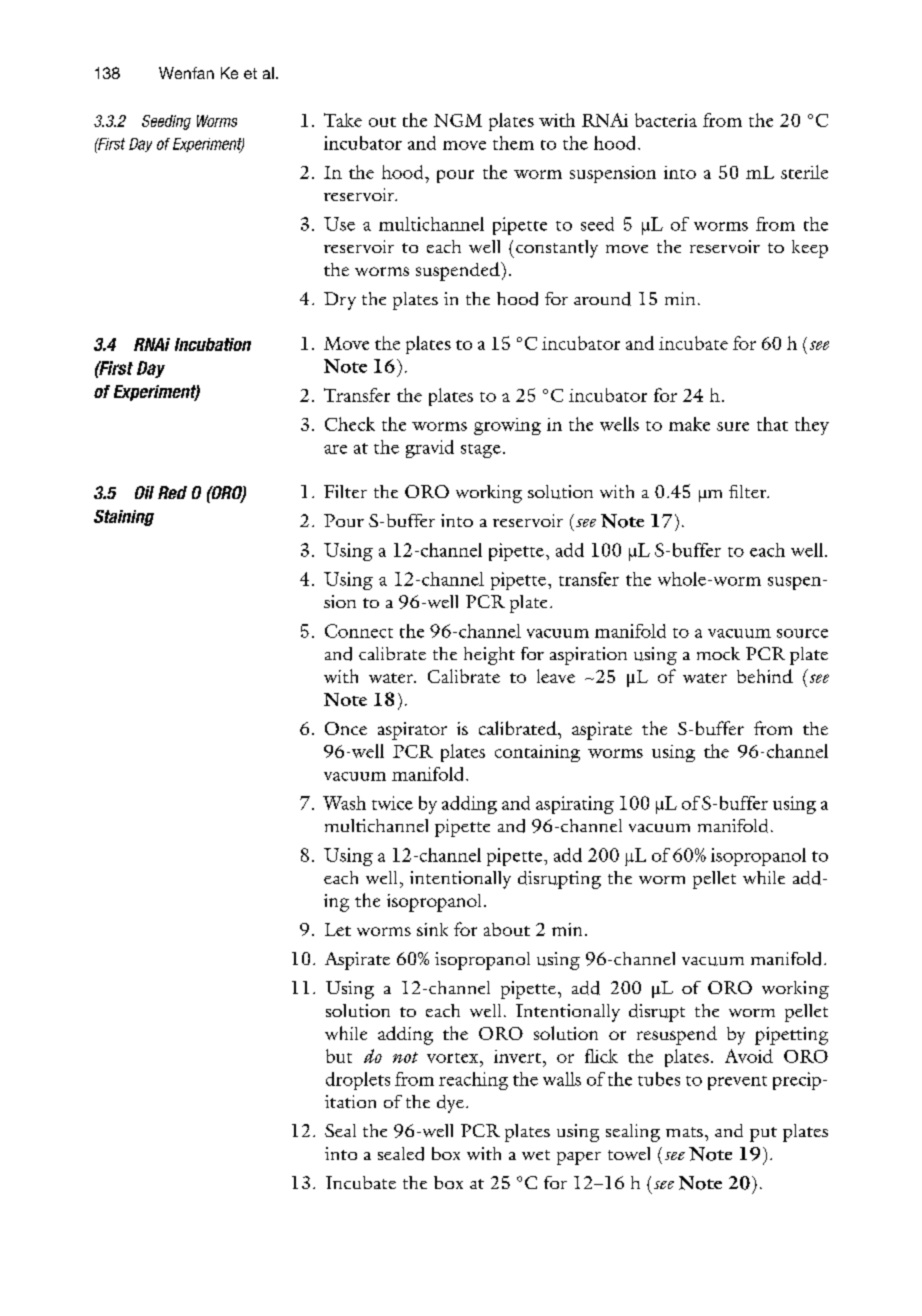  What do you see at coordinates (172, 492) in the document?
I see `Red` at bounding box center [172, 492].
